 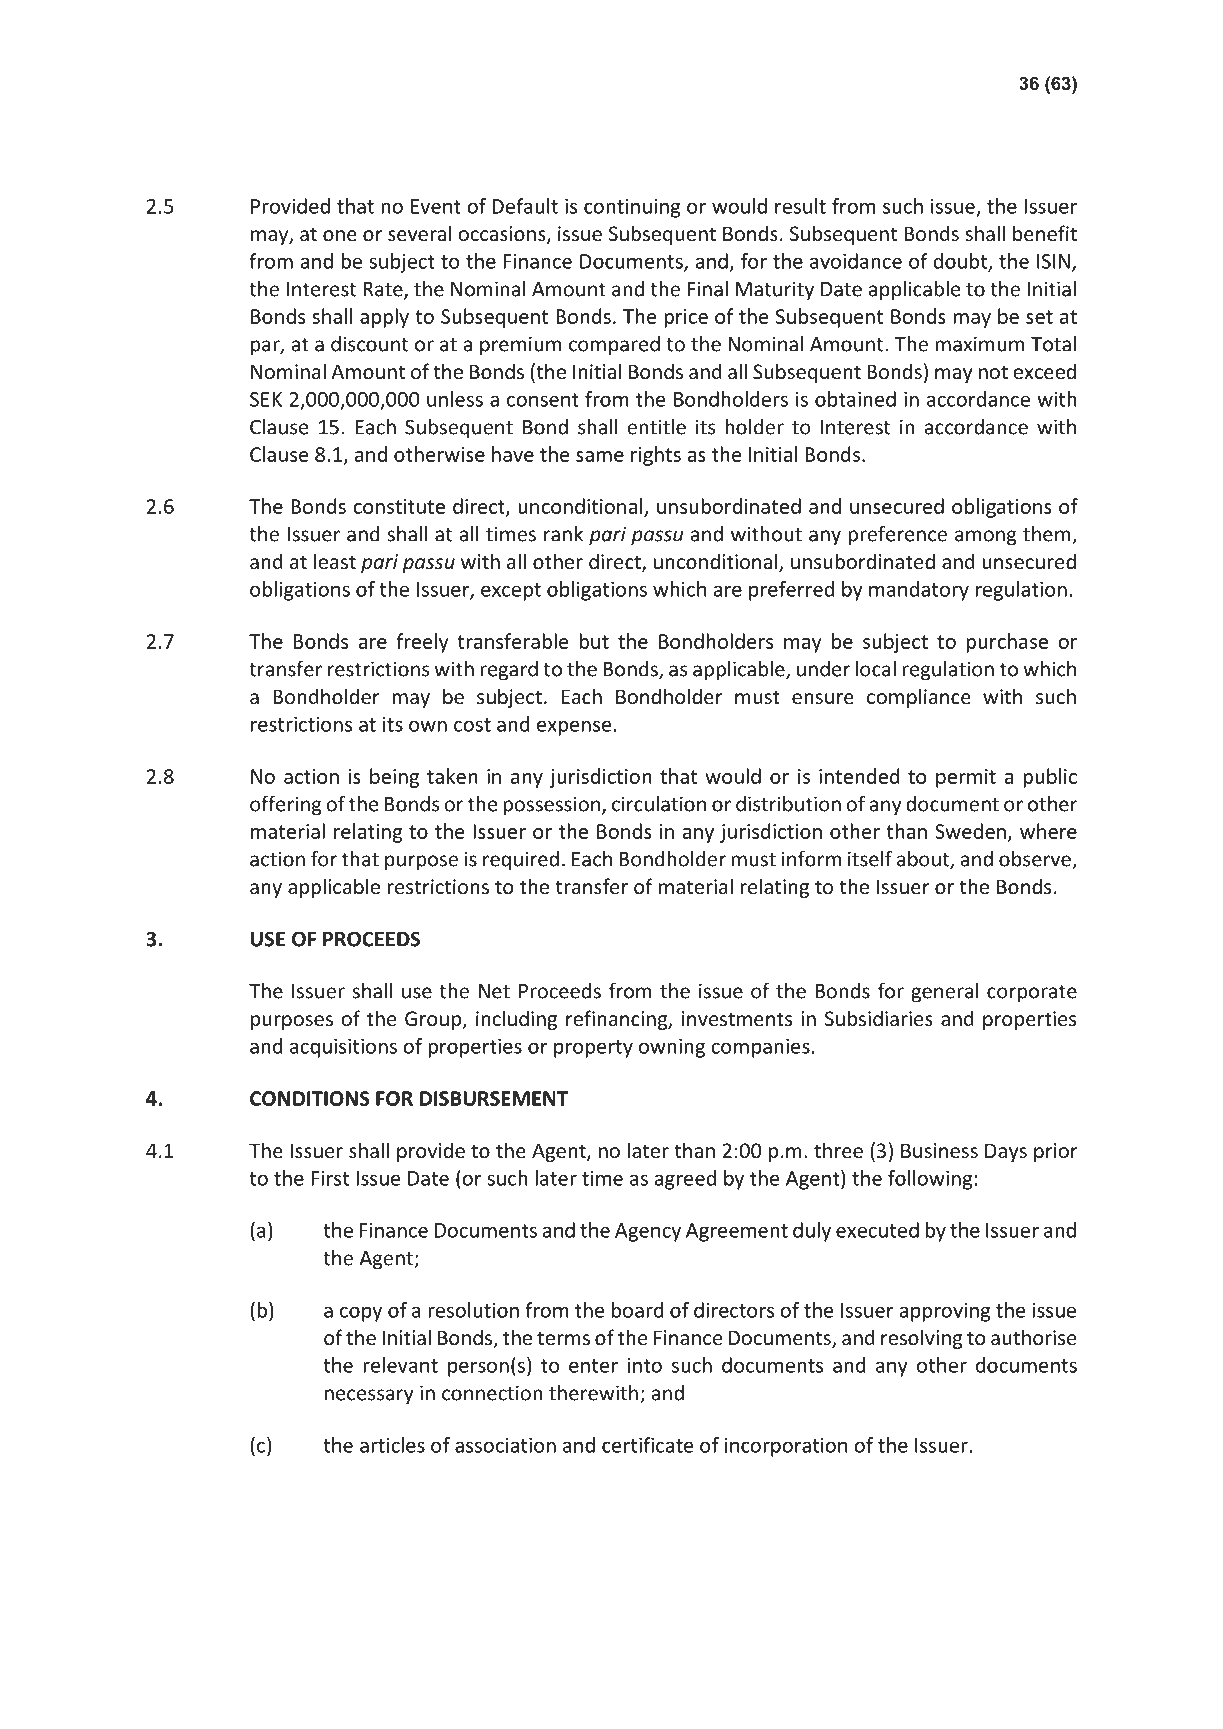 What do you see at coordinates (340, 235) in the document?
I see `one` at bounding box center [340, 235].
